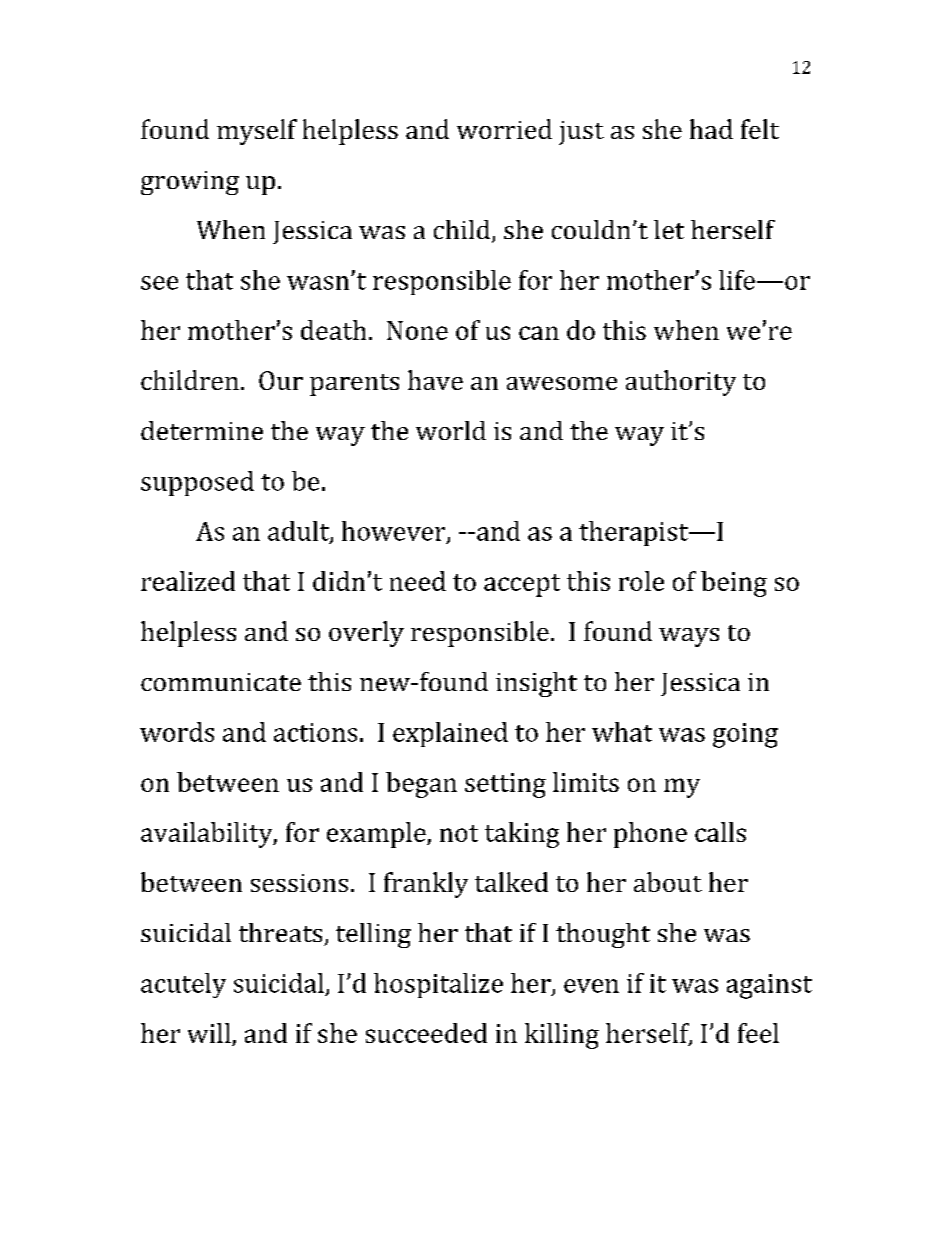 The width and height of the screenshot is (952, 1233). I want to click on worried, so click(504, 129).
